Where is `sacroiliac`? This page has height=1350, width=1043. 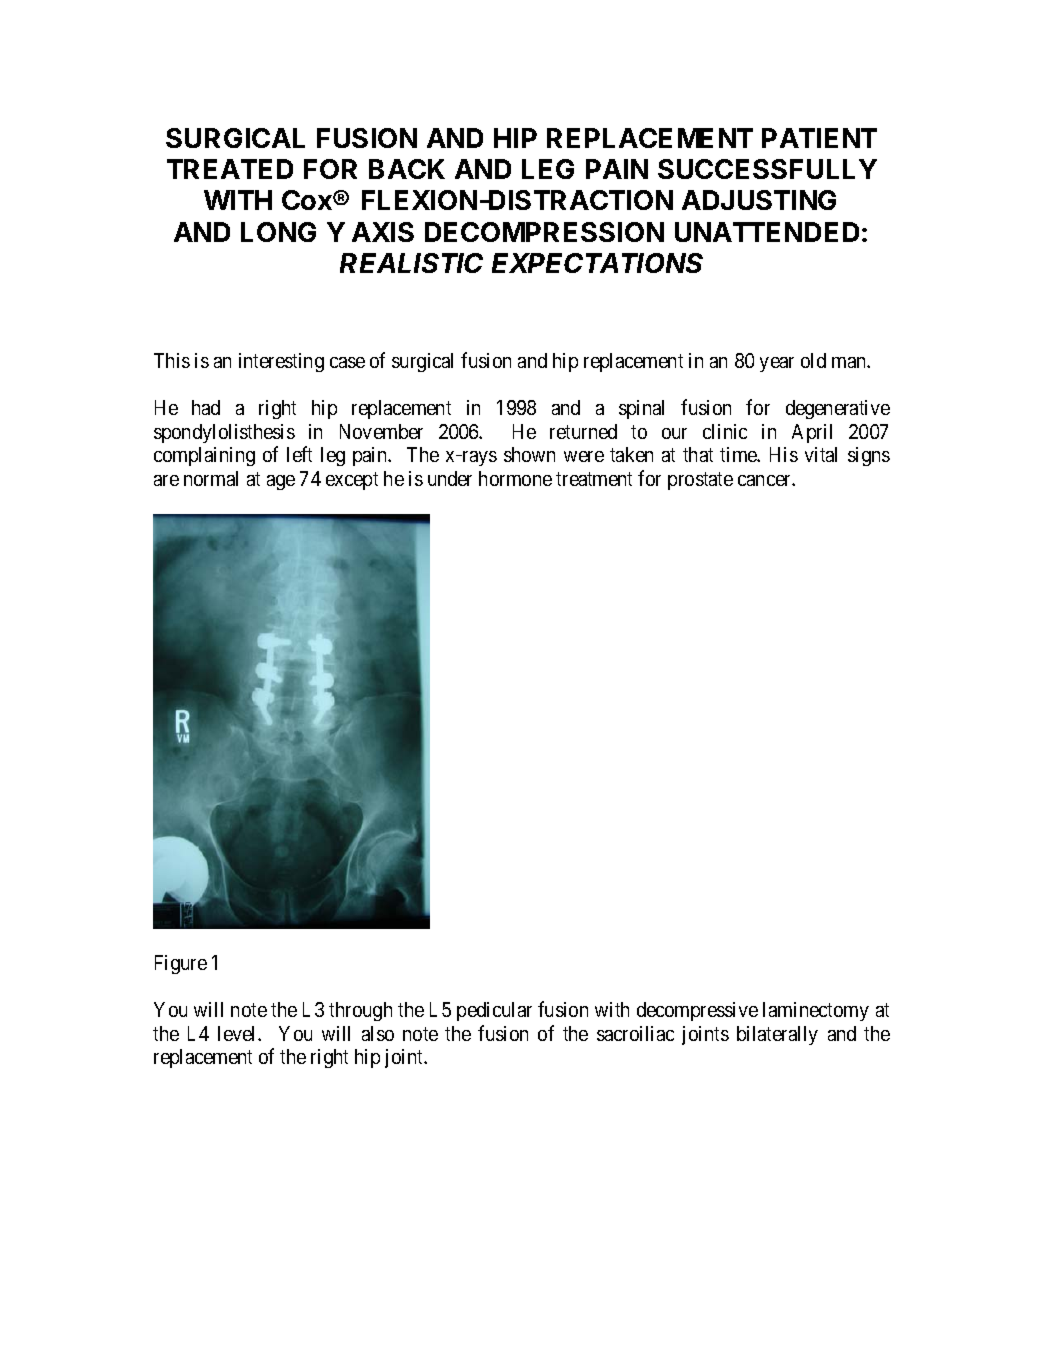 sacroiliac is located at coordinates (635, 1033).
